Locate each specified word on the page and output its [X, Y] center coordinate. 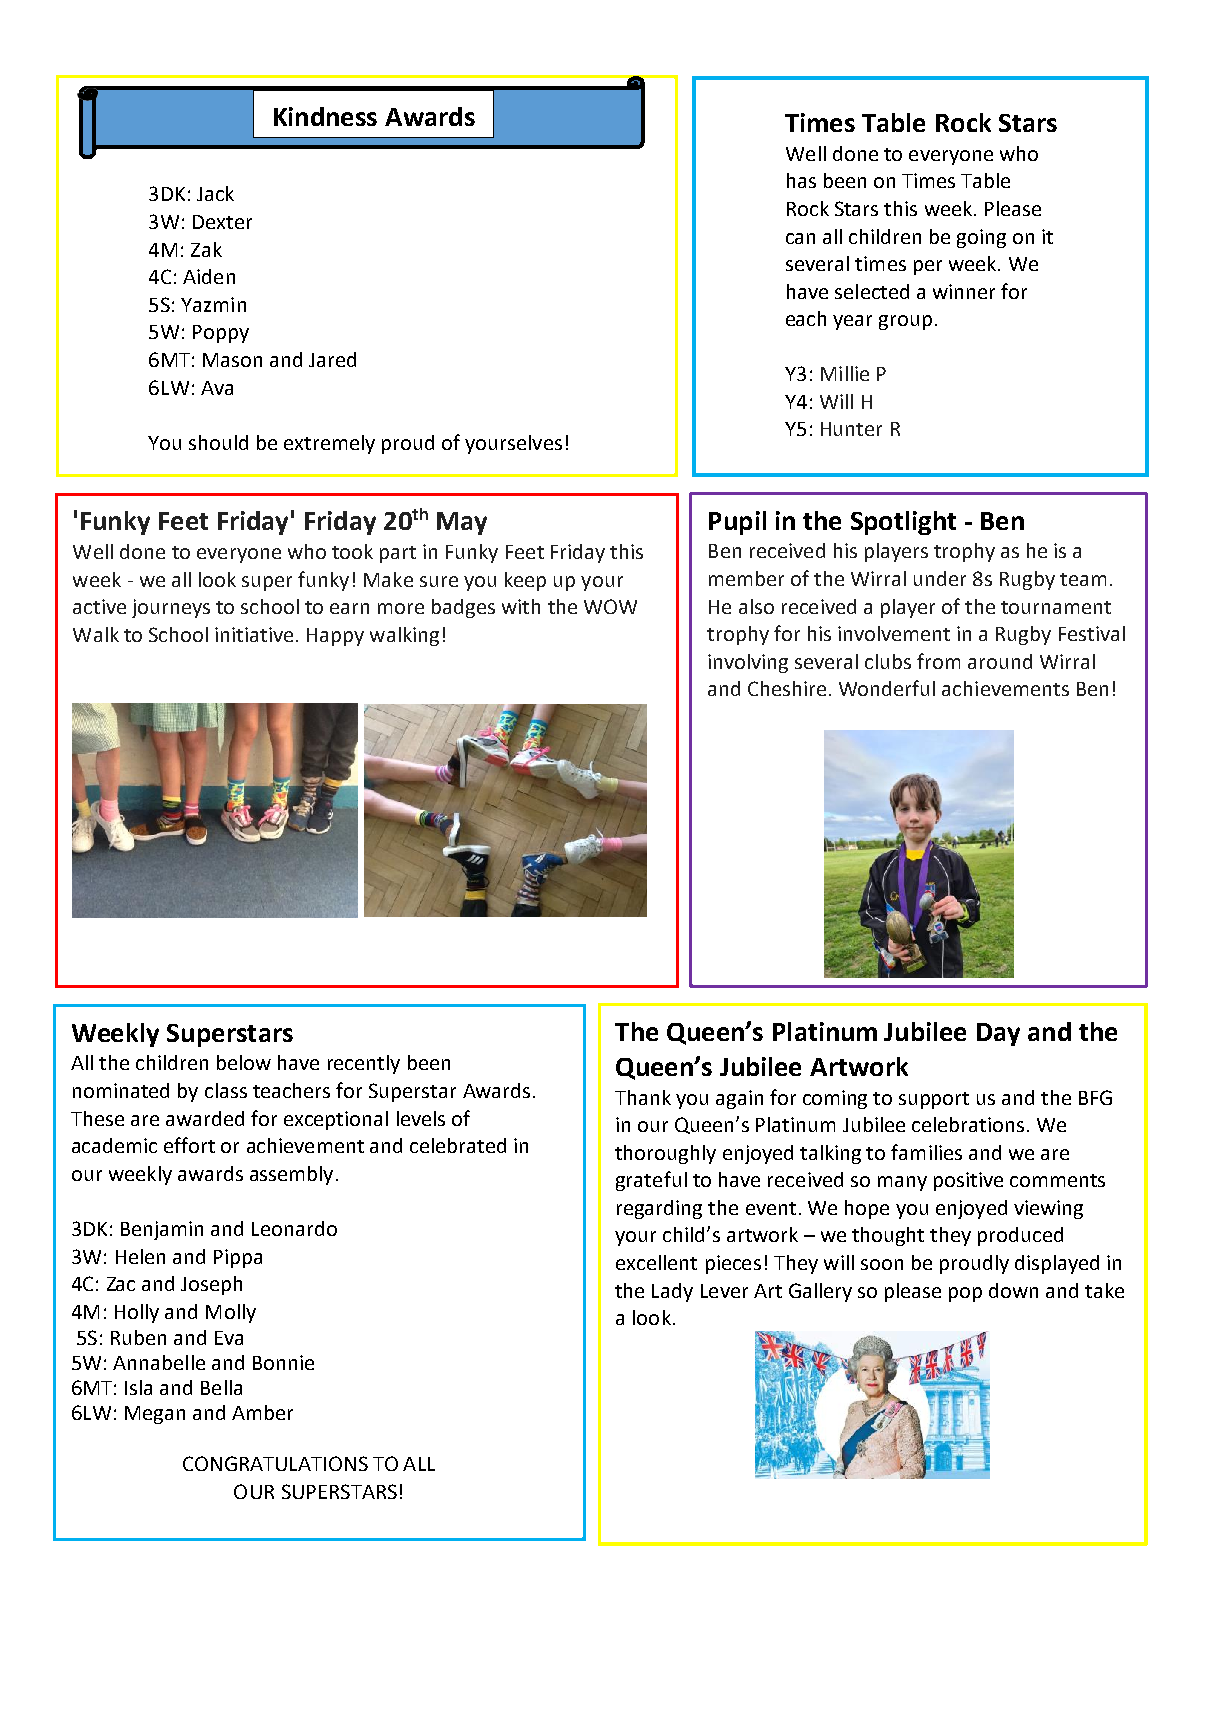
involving [748, 663]
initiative [254, 634]
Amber [262, 1412]
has [801, 180]
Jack [215, 193]
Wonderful [887, 688]
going [981, 238]
